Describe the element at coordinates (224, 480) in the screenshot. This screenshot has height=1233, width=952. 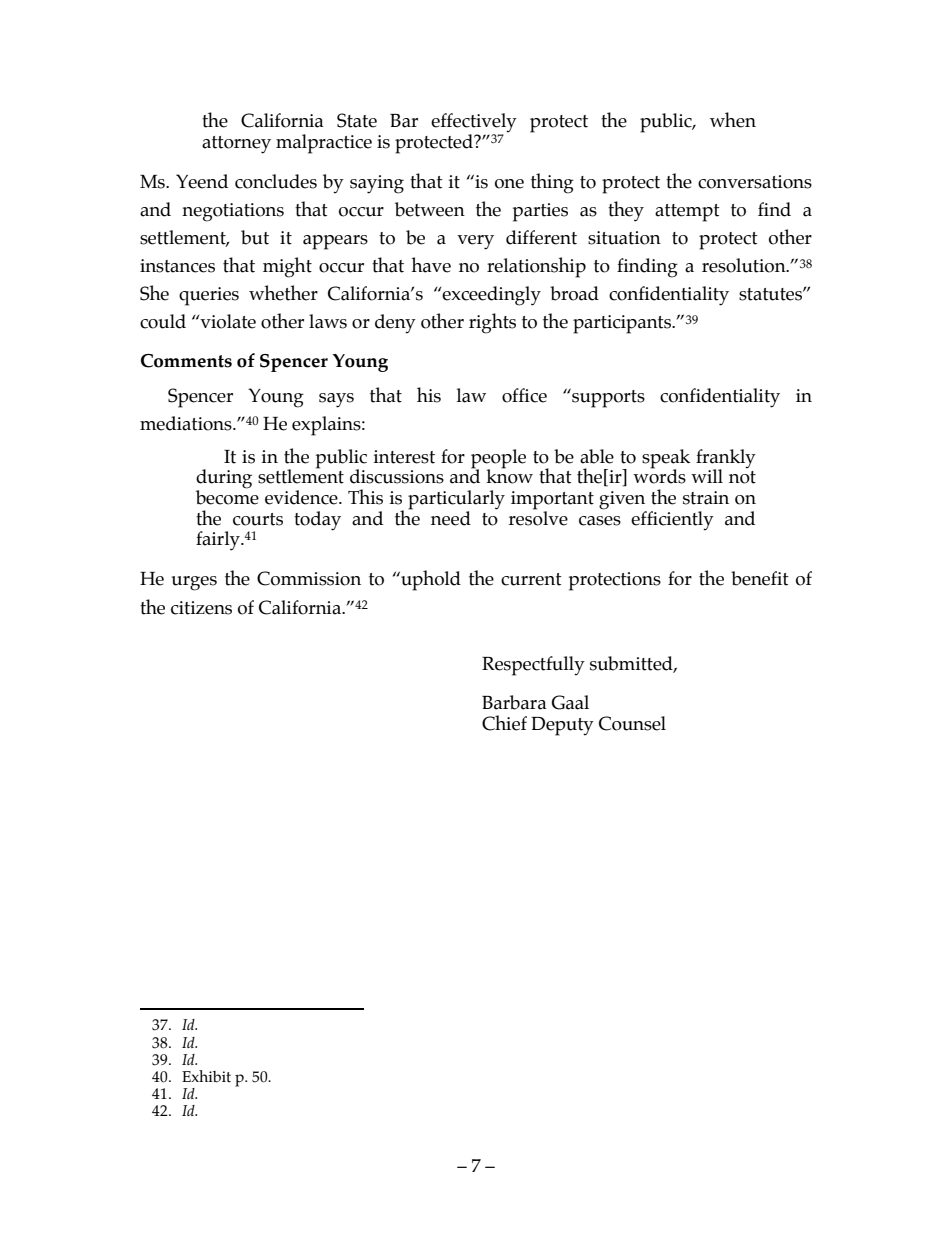
I see `during` at that location.
